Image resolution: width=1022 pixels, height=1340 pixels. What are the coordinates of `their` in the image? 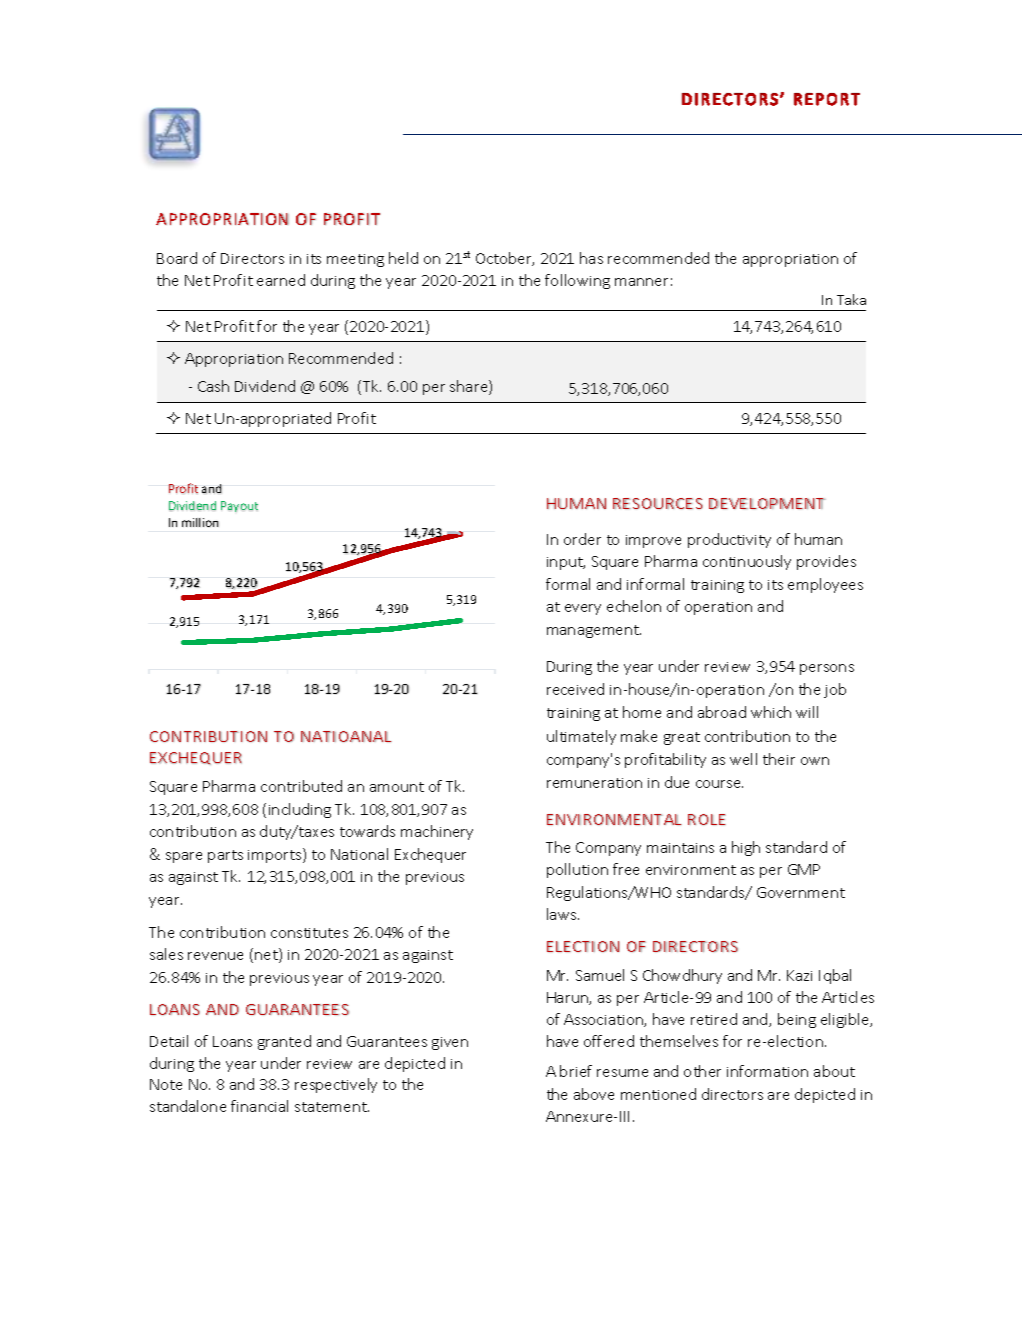 It's located at (779, 759).
